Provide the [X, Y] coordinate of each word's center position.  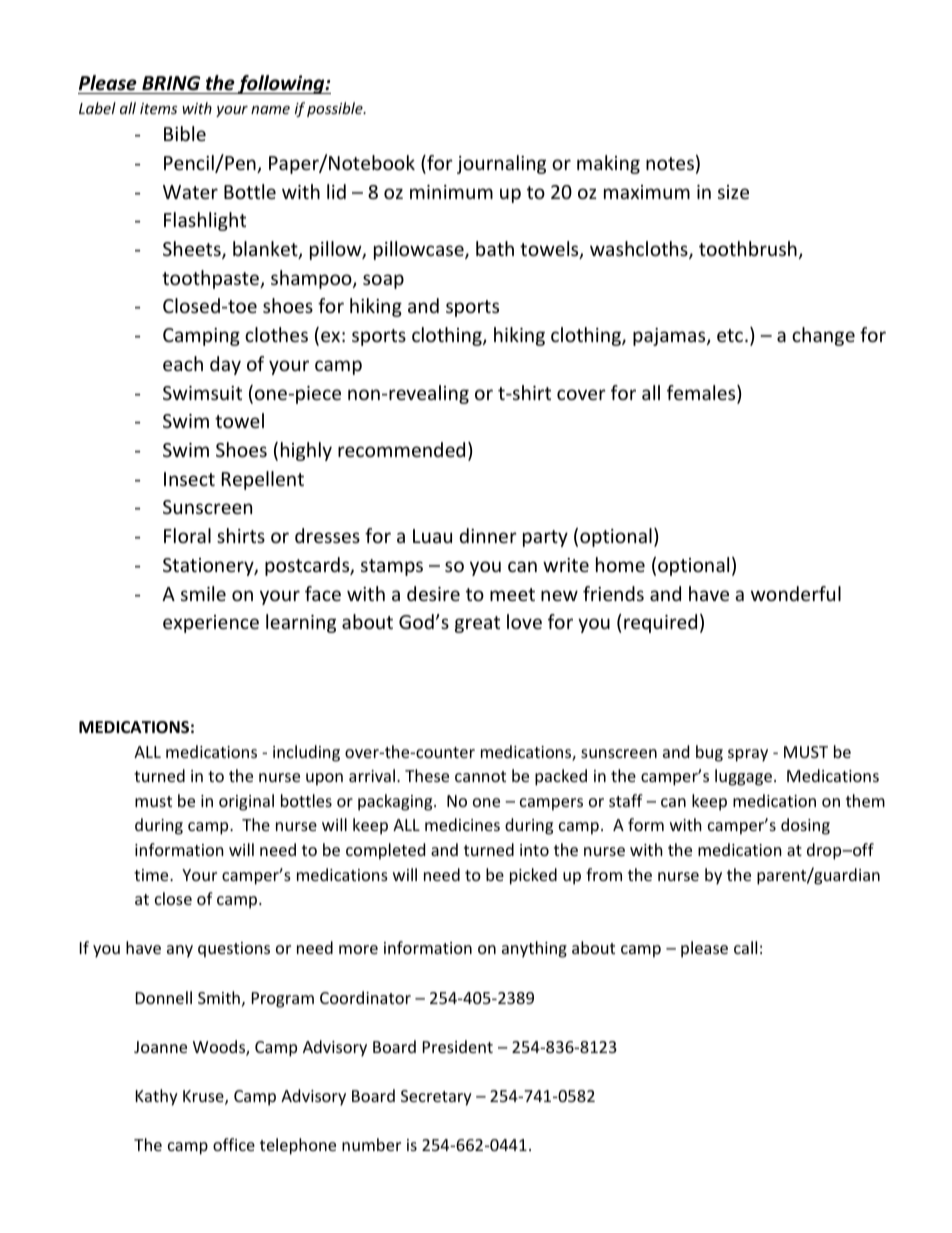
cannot [480, 776]
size [733, 192]
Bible [185, 133]
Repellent [263, 480]
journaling [501, 164]
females [702, 394]
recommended [401, 449]
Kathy [157, 1097]
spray [748, 755]
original [246, 802]
